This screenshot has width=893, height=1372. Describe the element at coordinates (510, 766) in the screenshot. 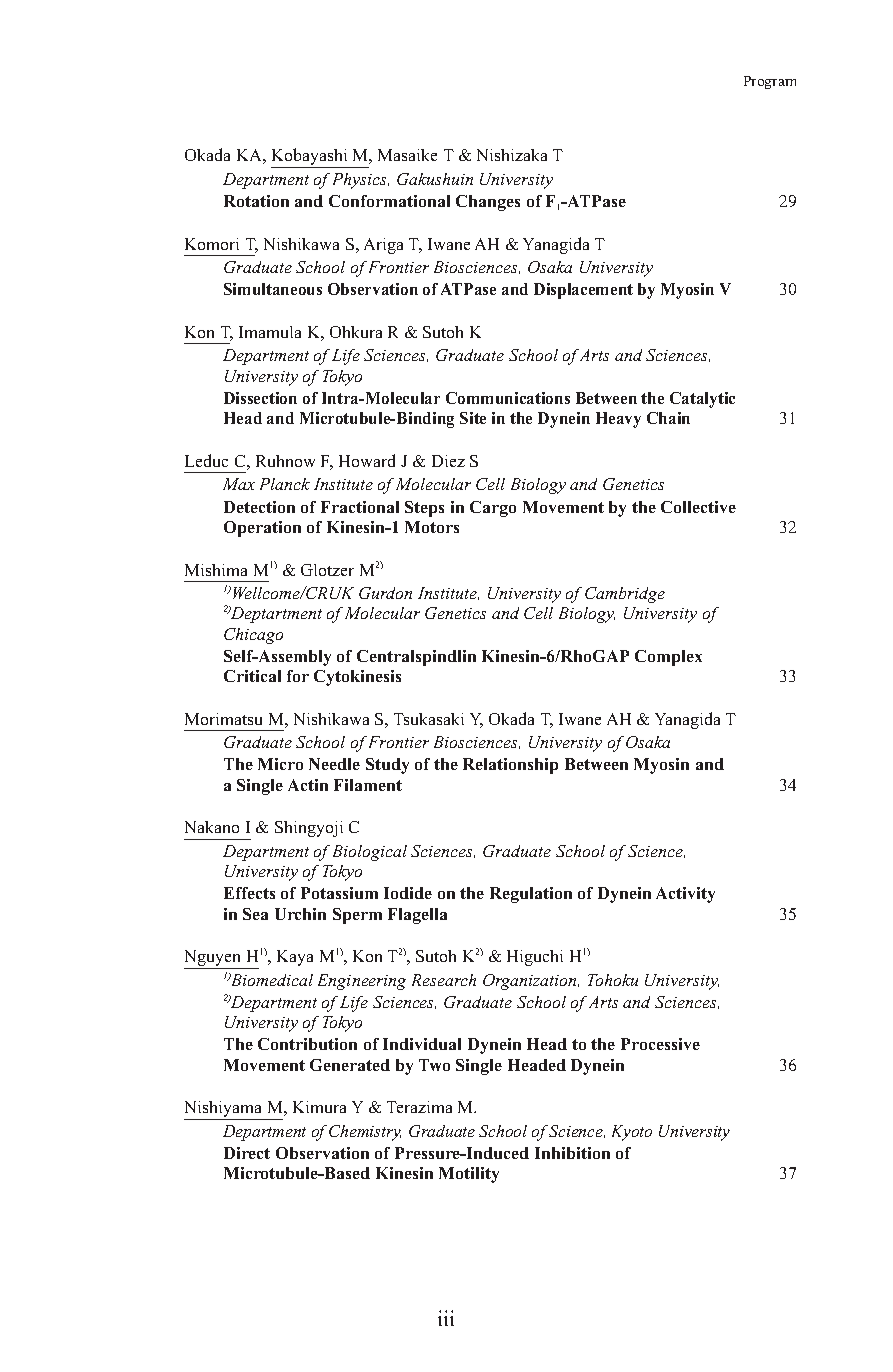

I see `Relationship` at that location.
